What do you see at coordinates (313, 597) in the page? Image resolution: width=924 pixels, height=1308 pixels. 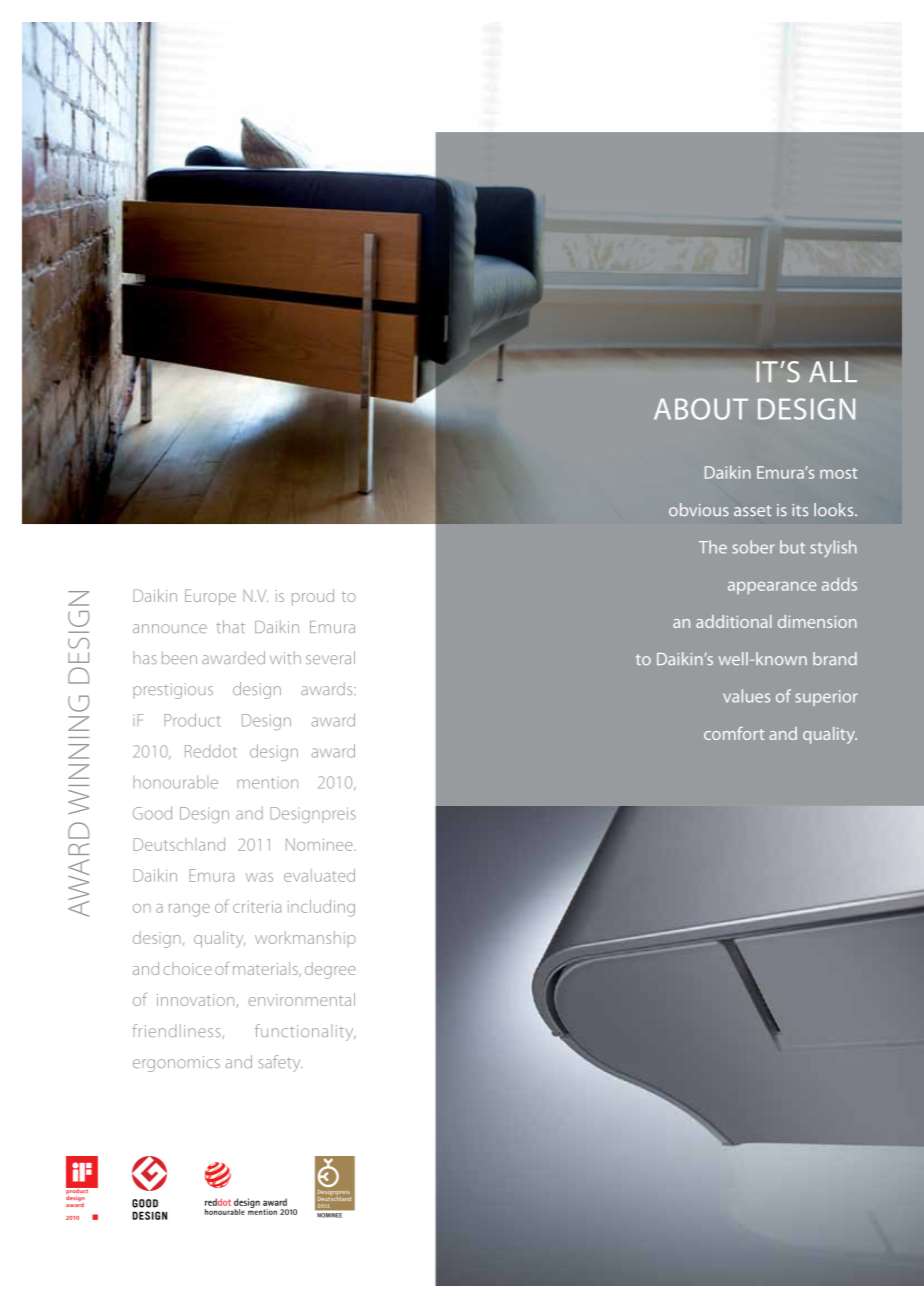 I see `proud` at bounding box center [313, 597].
